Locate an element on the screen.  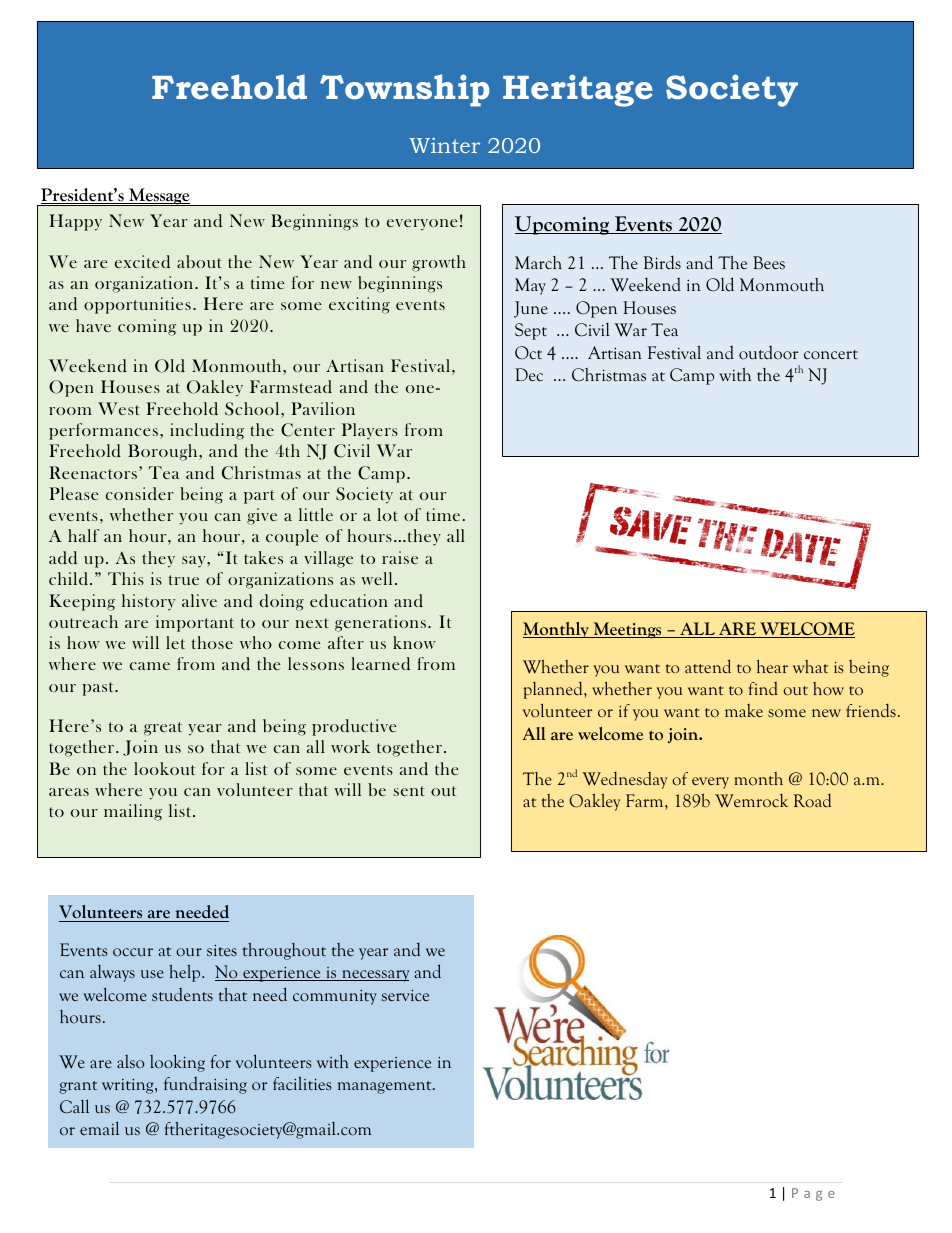
history is located at coordinates (148, 602).
